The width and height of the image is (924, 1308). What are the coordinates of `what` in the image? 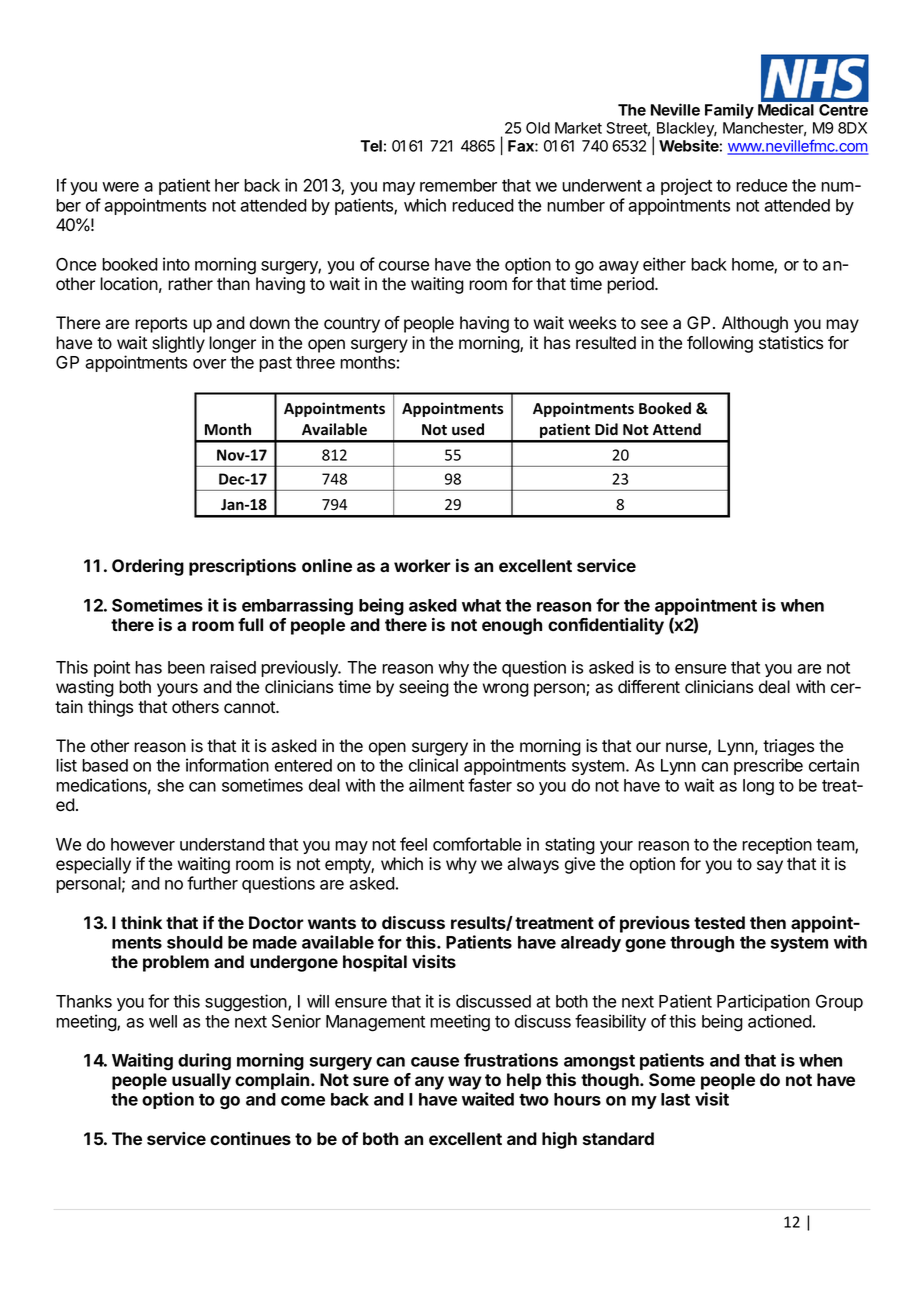 It's located at (481, 605).
